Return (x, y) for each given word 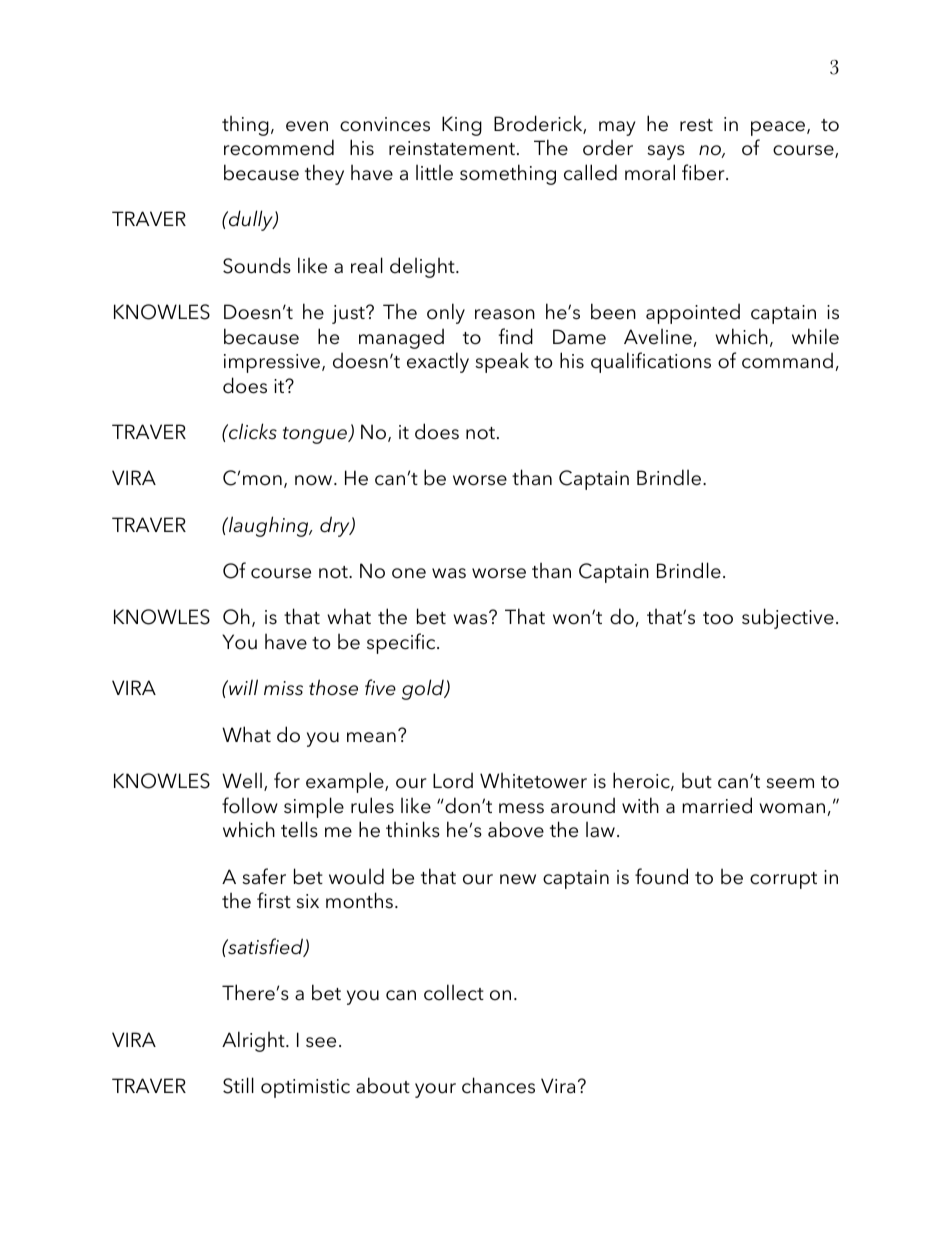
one (409, 573)
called (590, 172)
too (718, 618)
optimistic (305, 1088)
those (333, 687)
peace (779, 128)
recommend (279, 147)
